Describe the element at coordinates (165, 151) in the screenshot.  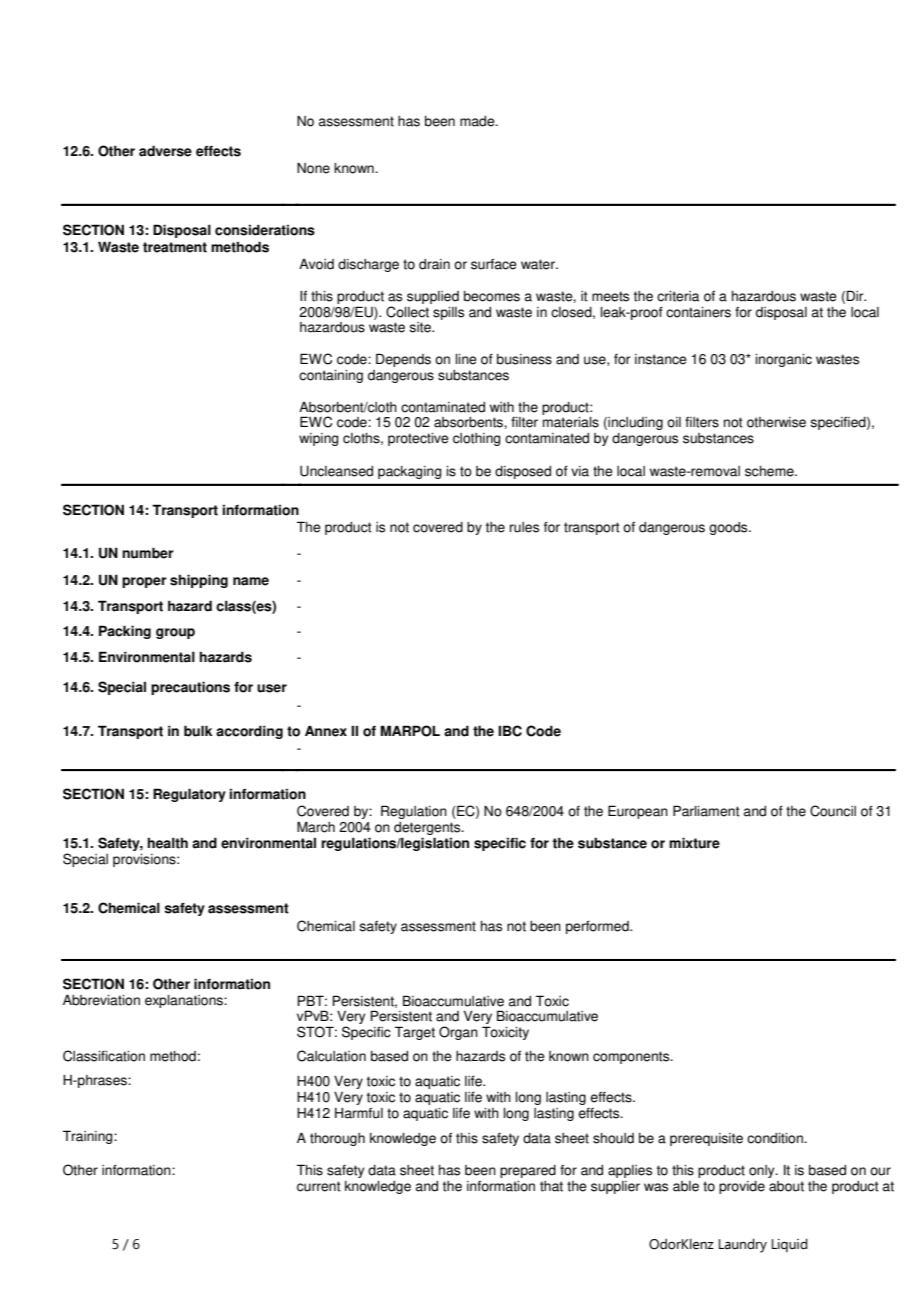
I see `adverse` at that location.
